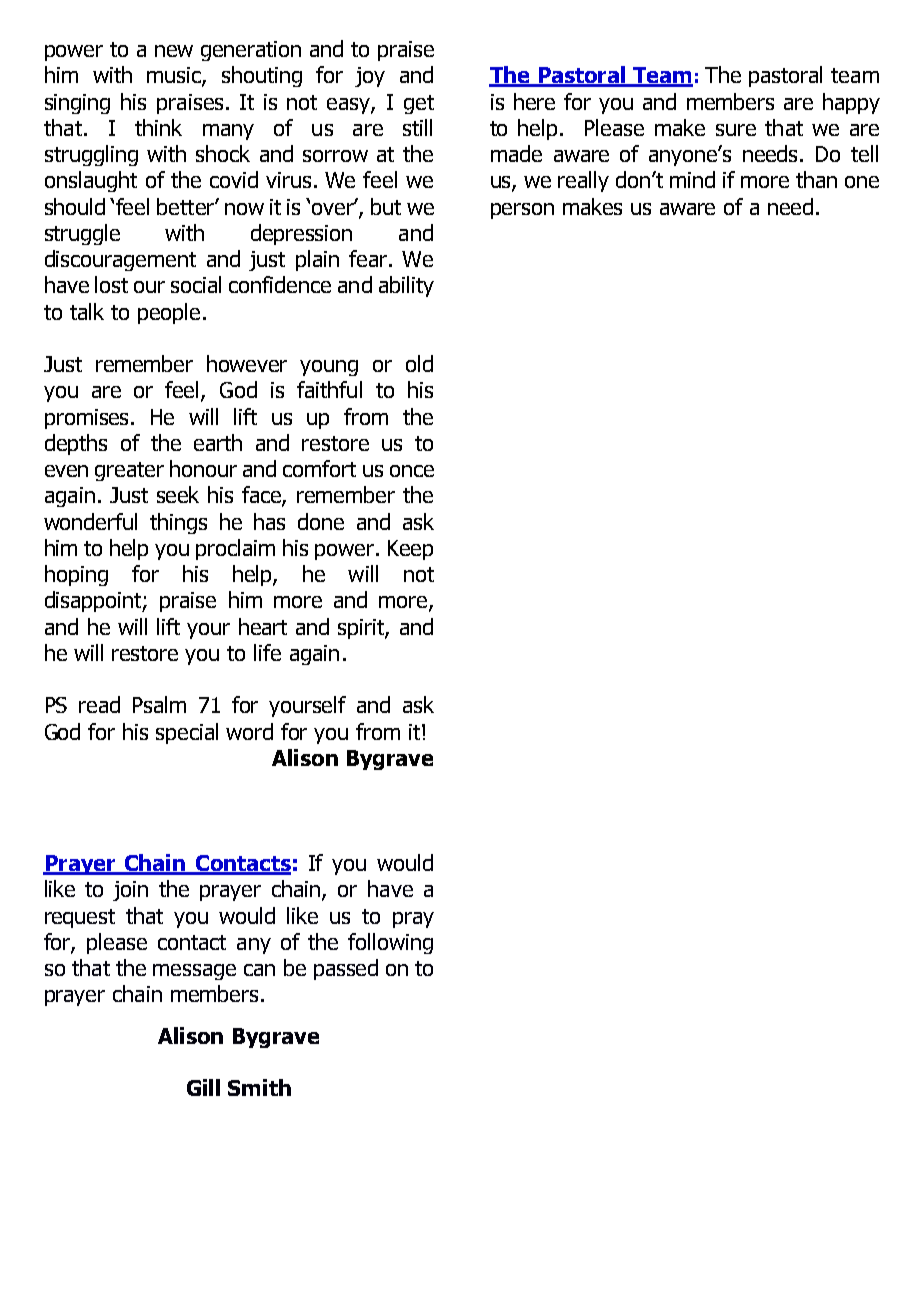  What do you see at coordinates (419, 104) in the image?
I see `get` at bounding box center [419, 104].
